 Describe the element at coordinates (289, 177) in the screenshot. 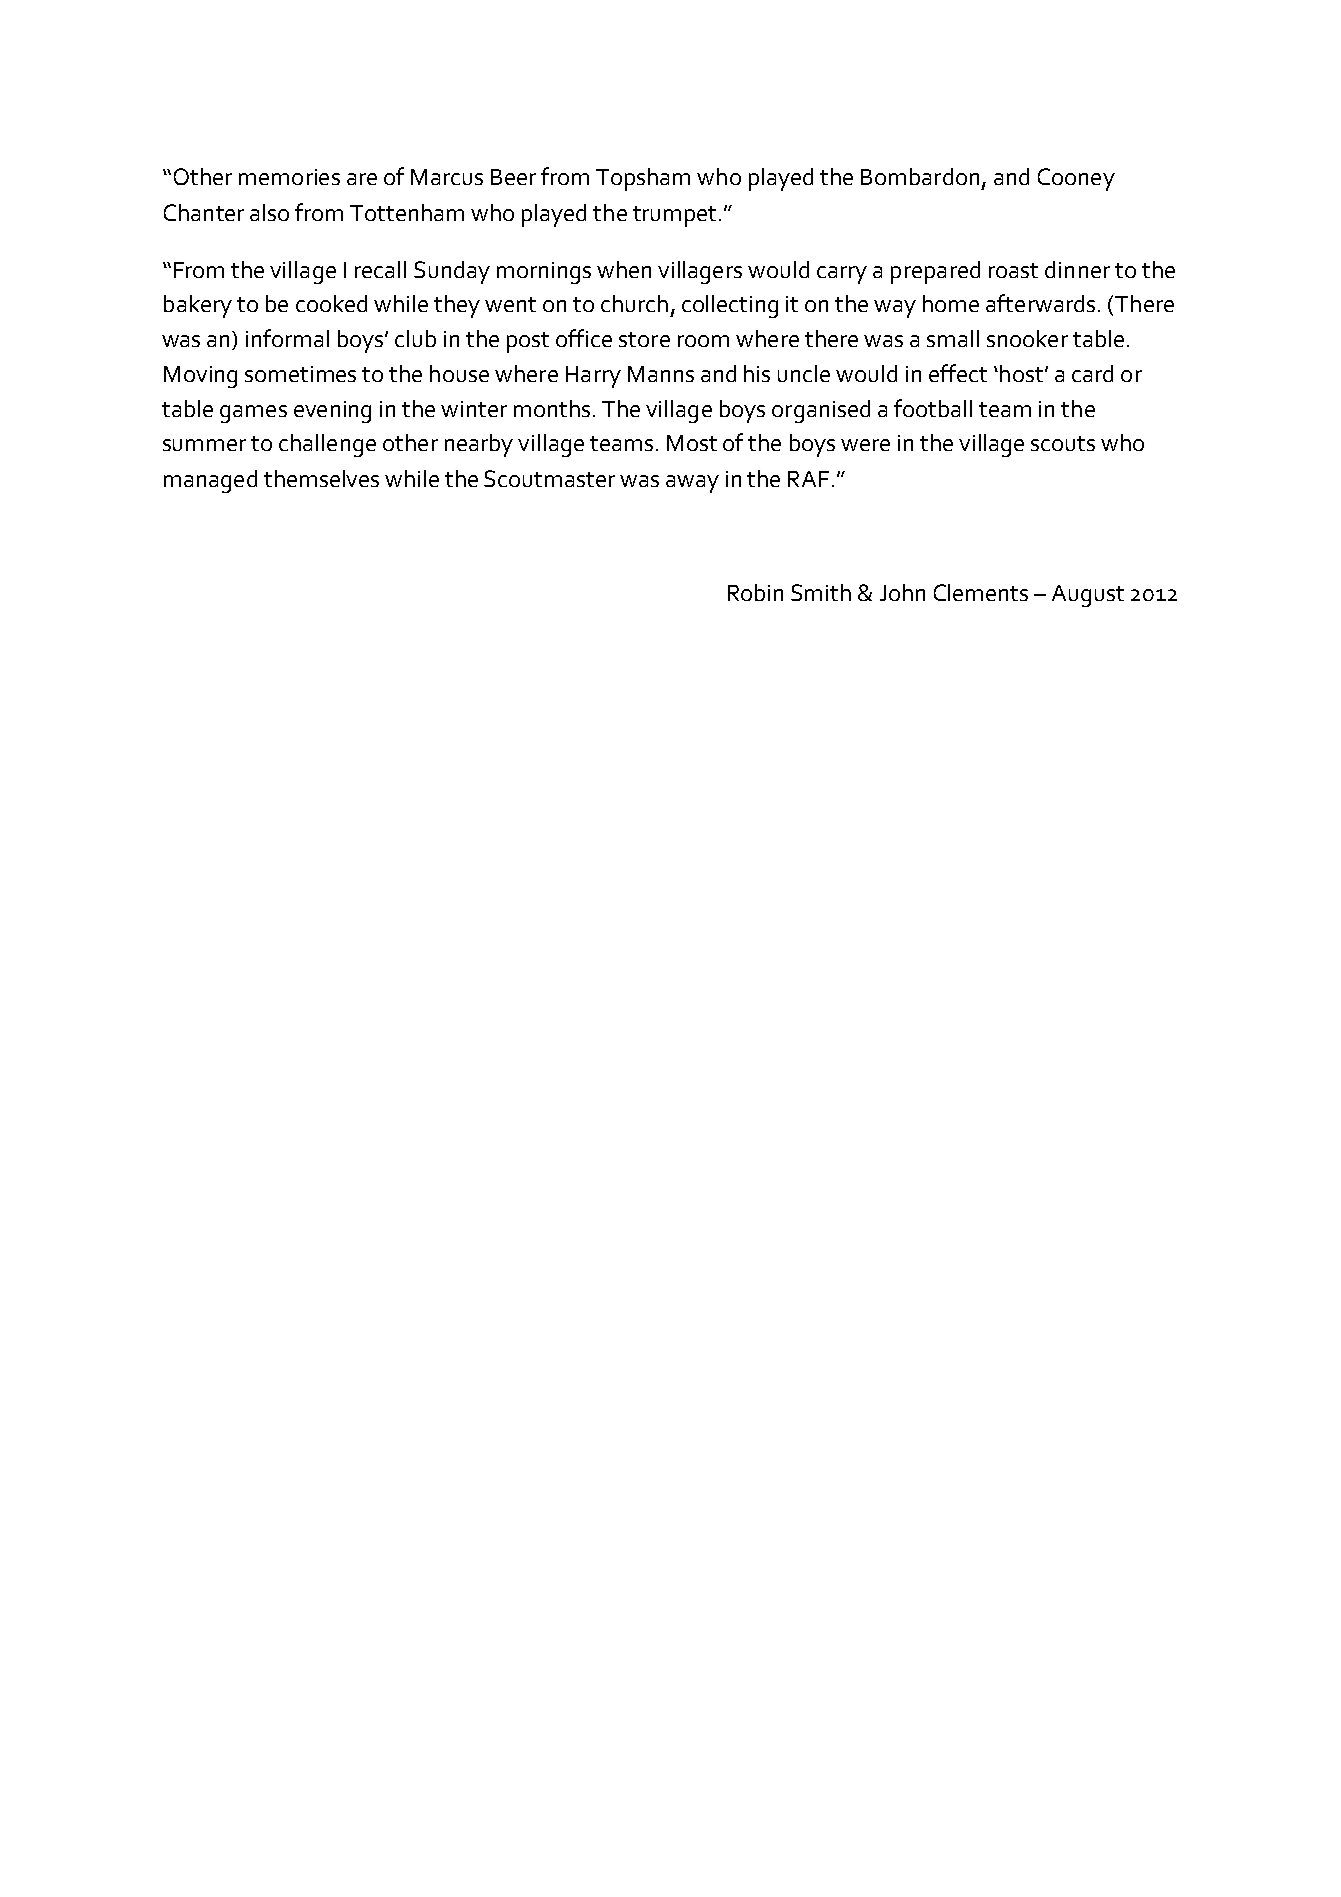

I see `memories` at that location.
